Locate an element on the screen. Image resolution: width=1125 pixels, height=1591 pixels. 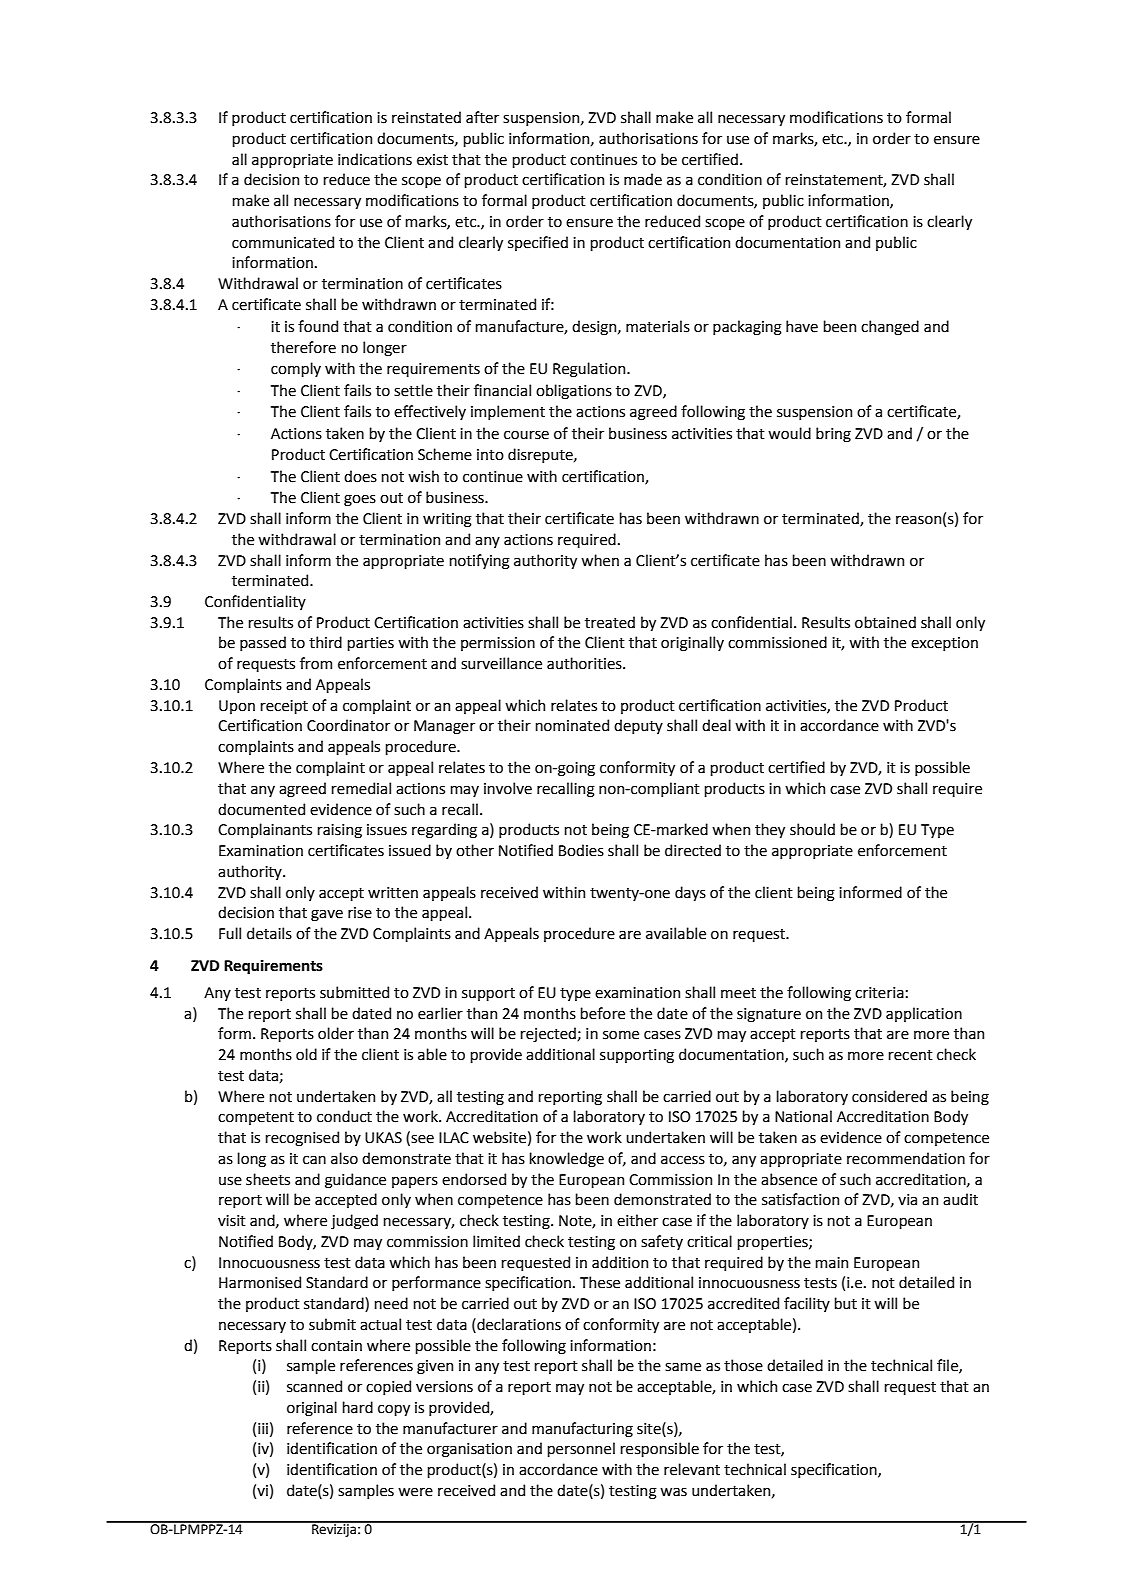
changed is located at coordinates (890, 327).
